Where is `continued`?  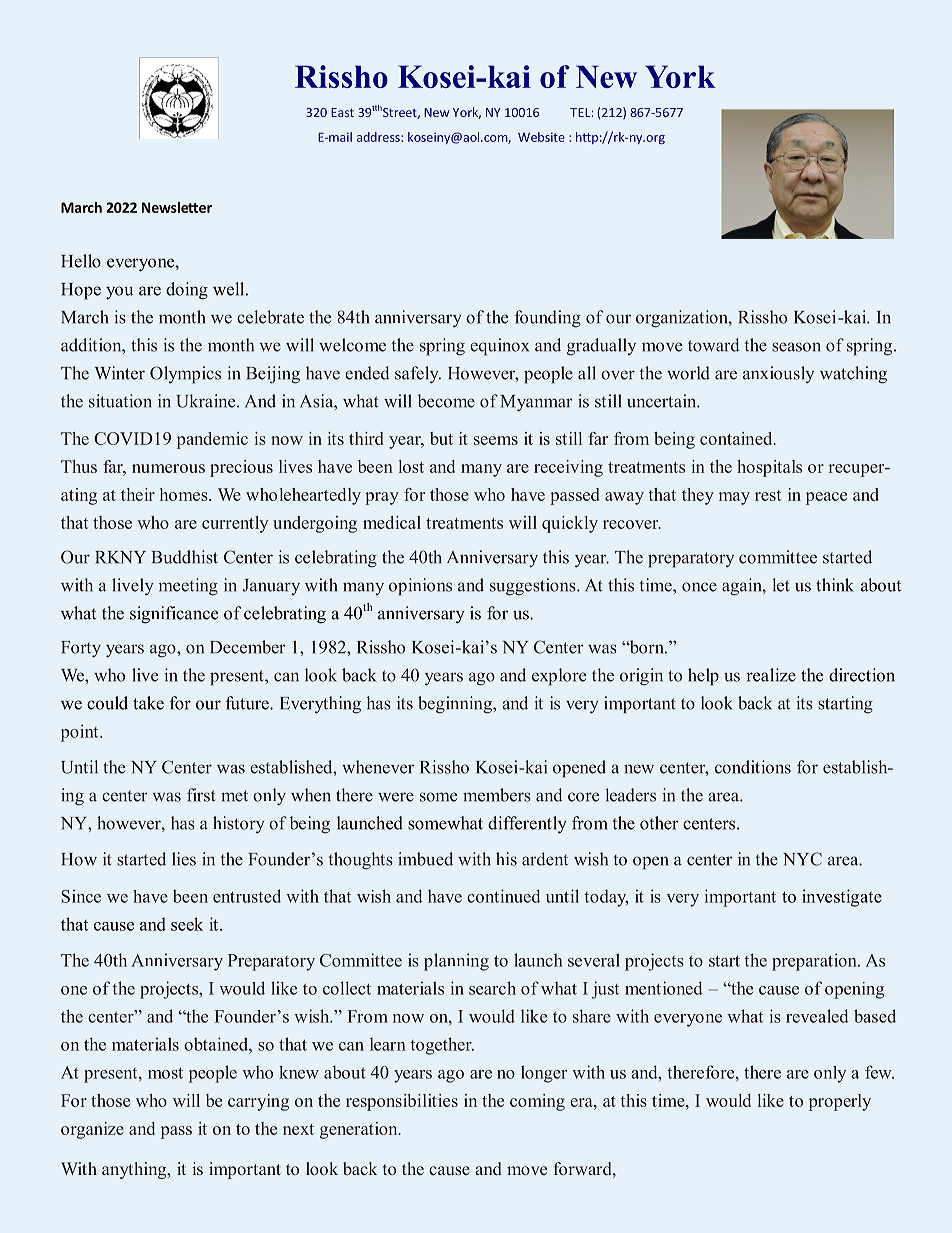 continued is located at coordinates (503, 896).
